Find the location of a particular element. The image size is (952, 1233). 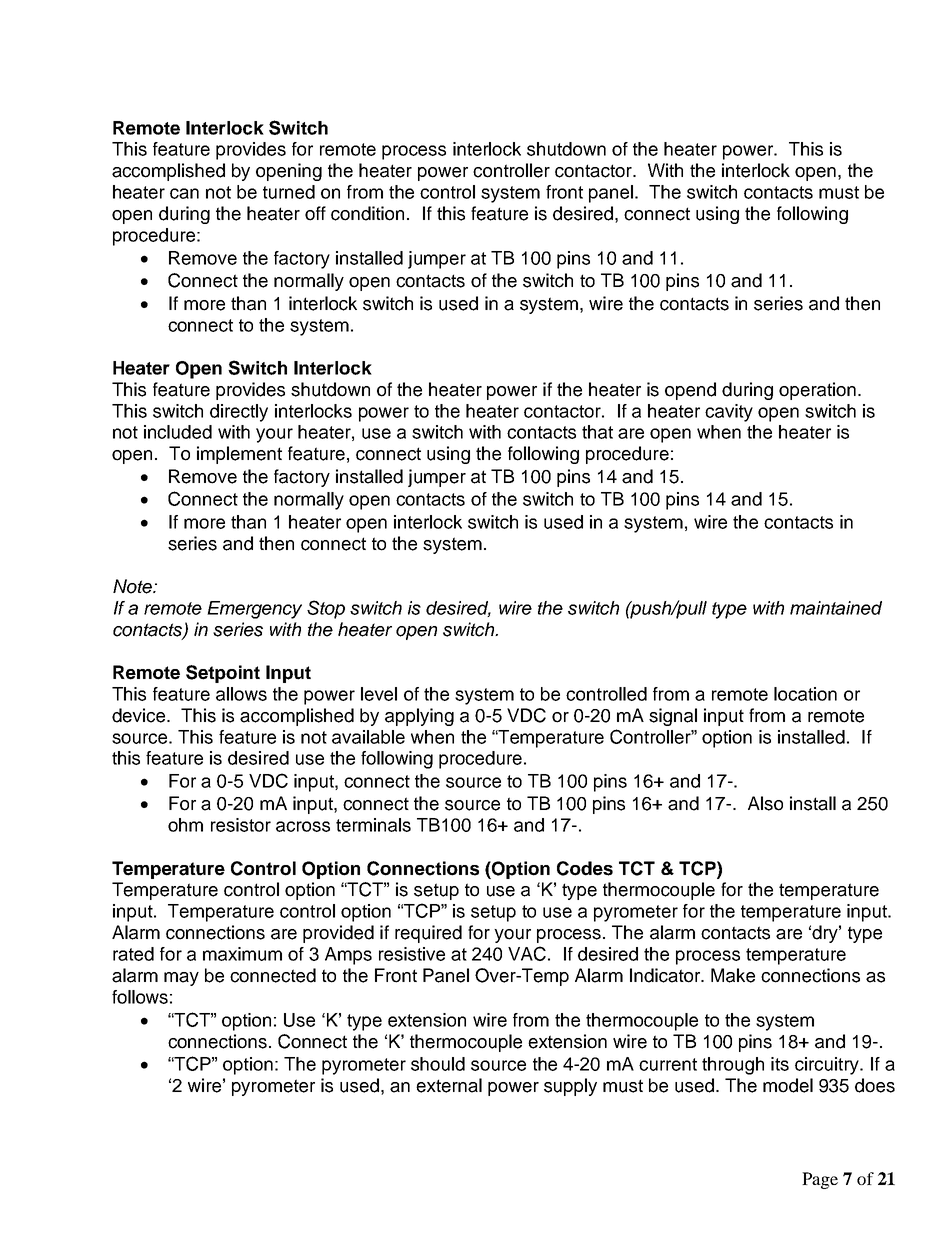

that is located at coordinates (597, 432).
